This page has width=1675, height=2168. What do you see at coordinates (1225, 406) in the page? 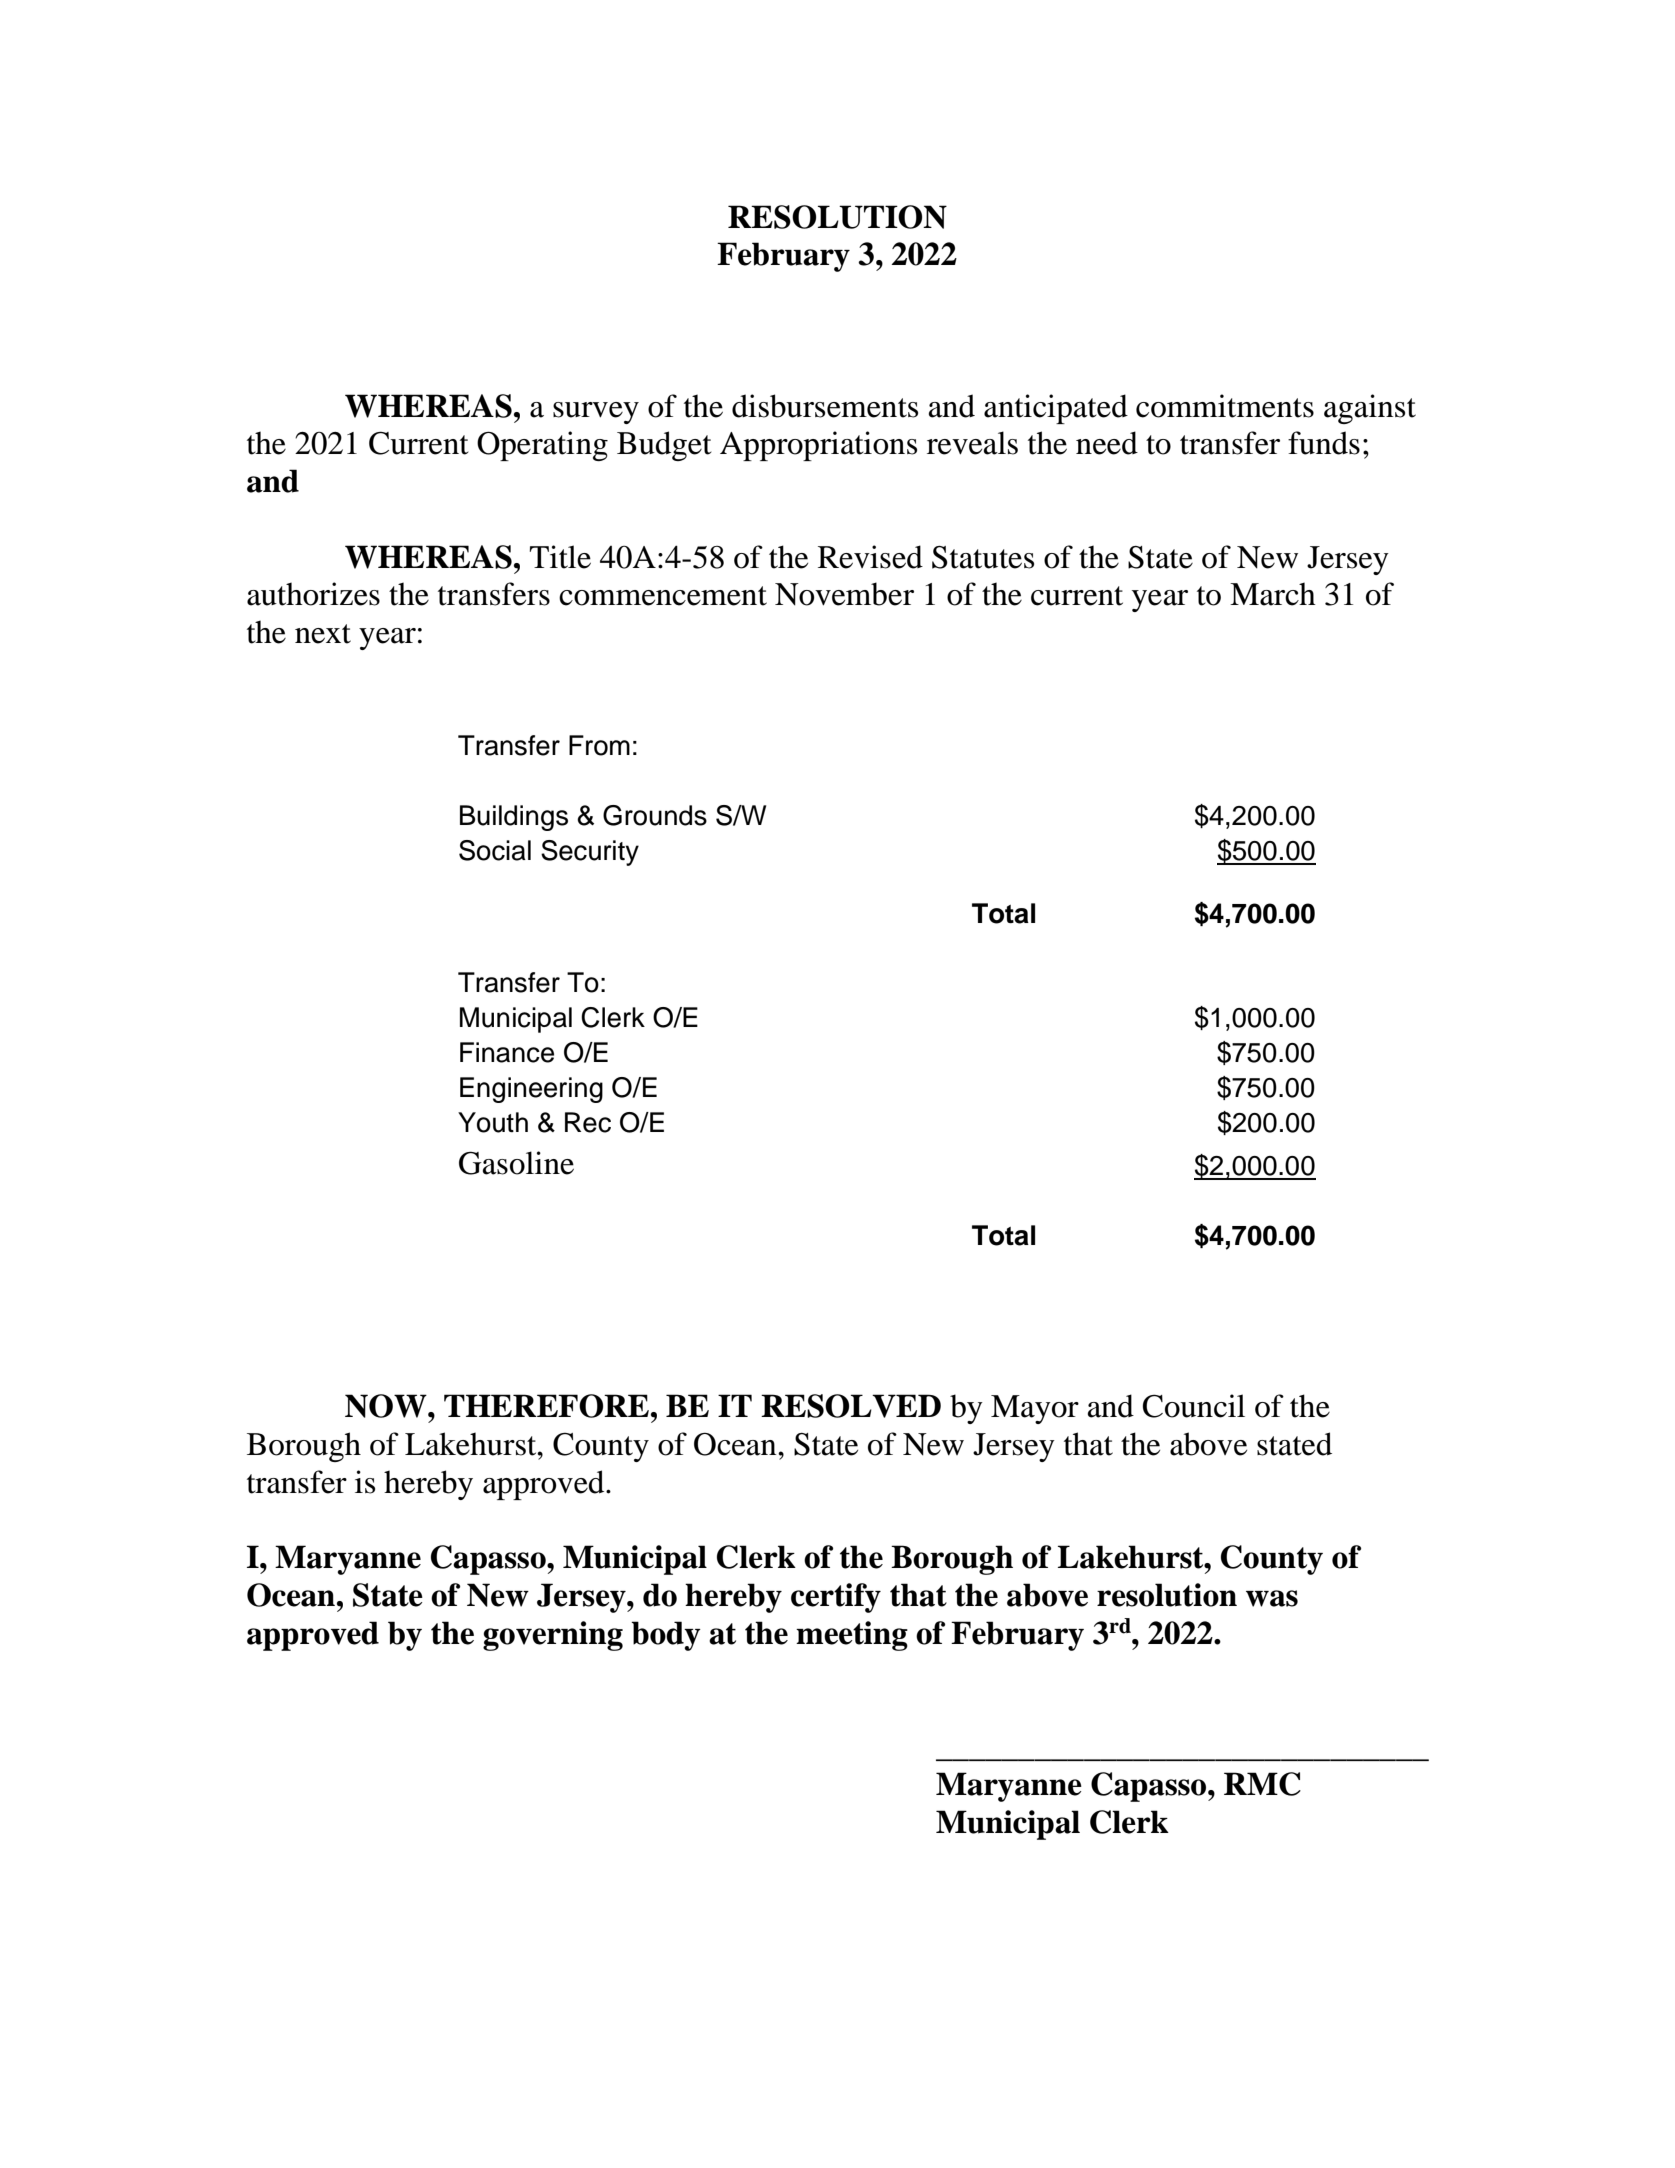
I see `commitments` at bounding box center [1225, 406].
